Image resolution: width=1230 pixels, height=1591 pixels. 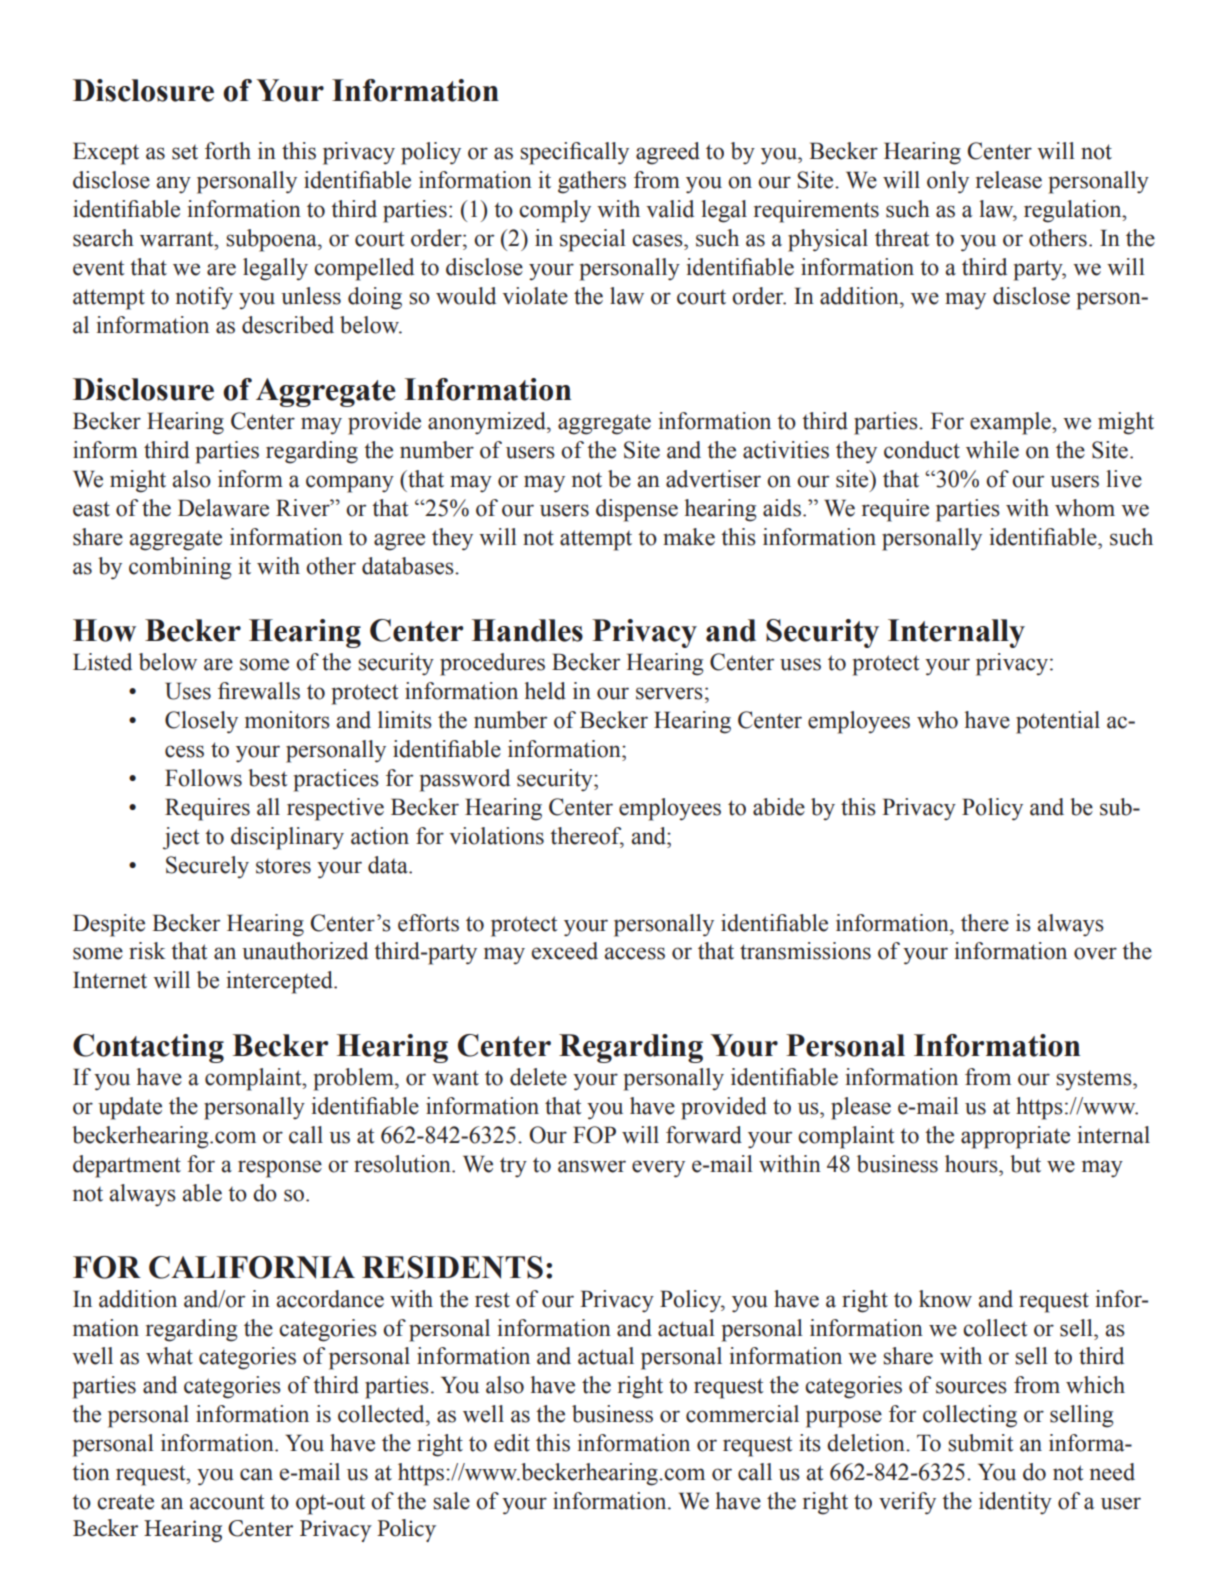 I want to click on combining, so click(x=180, y=568).
